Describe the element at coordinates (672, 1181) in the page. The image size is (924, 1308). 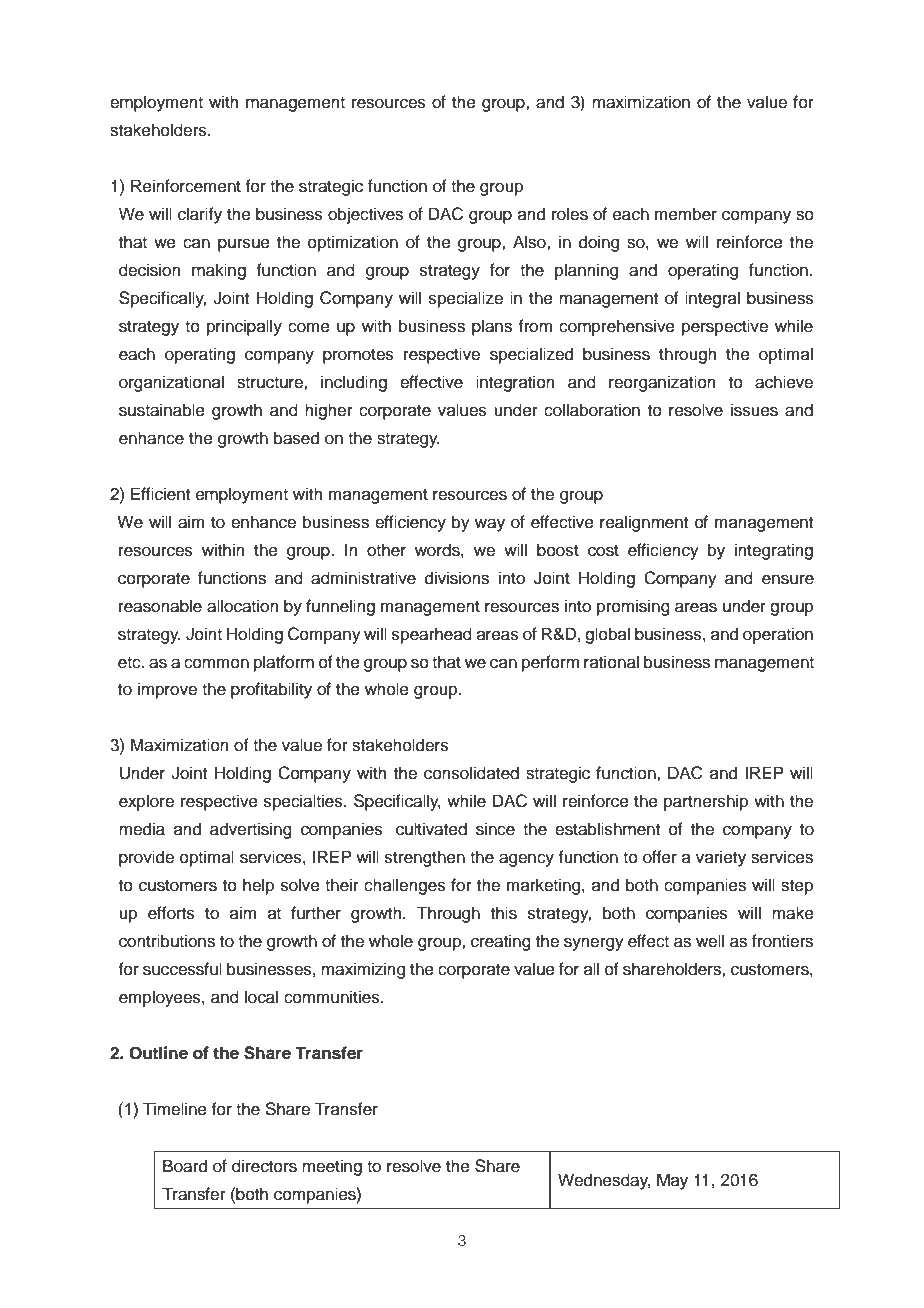
I see `May` at that location.
